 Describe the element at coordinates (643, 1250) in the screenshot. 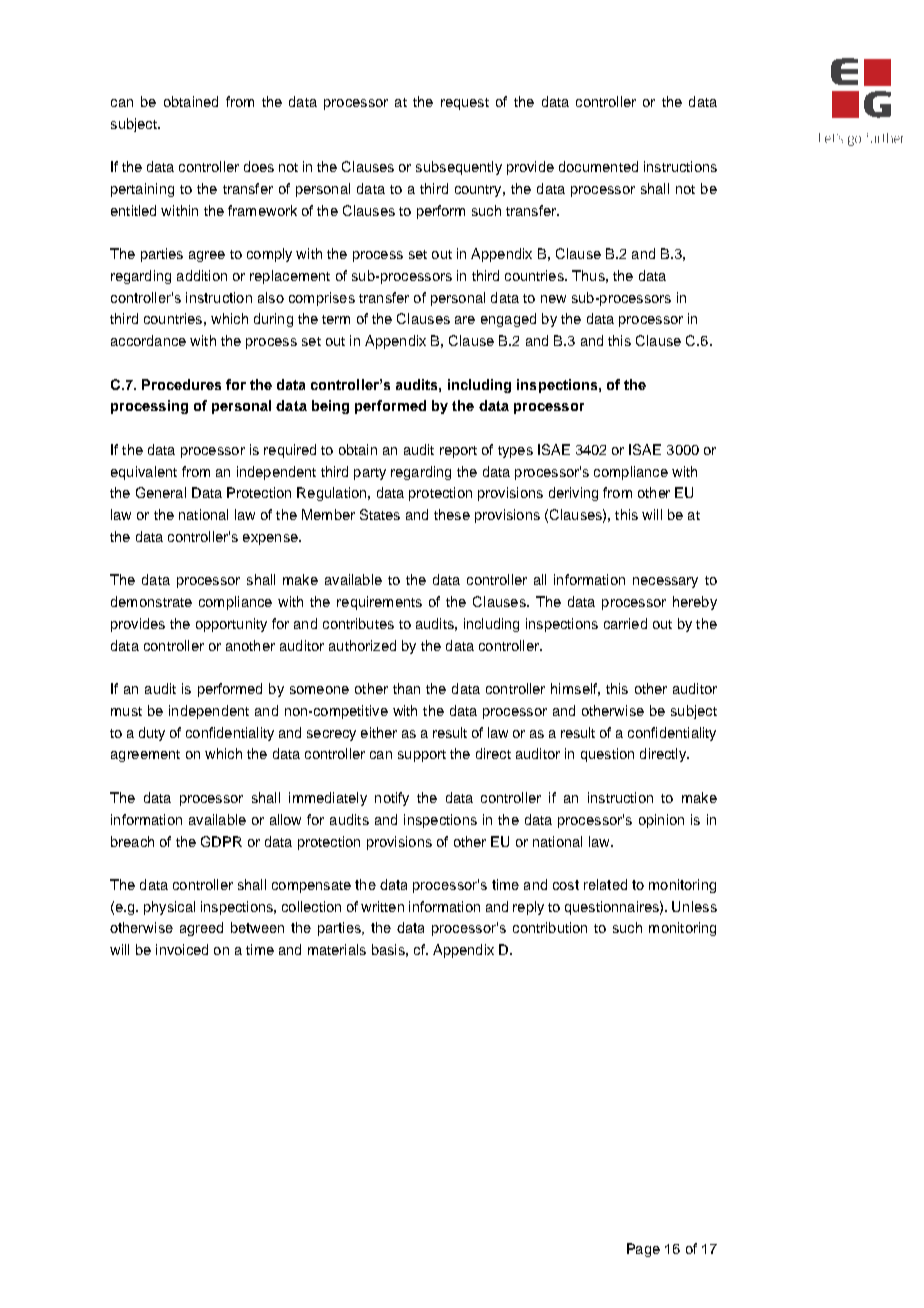

I see `Page` at that location.
